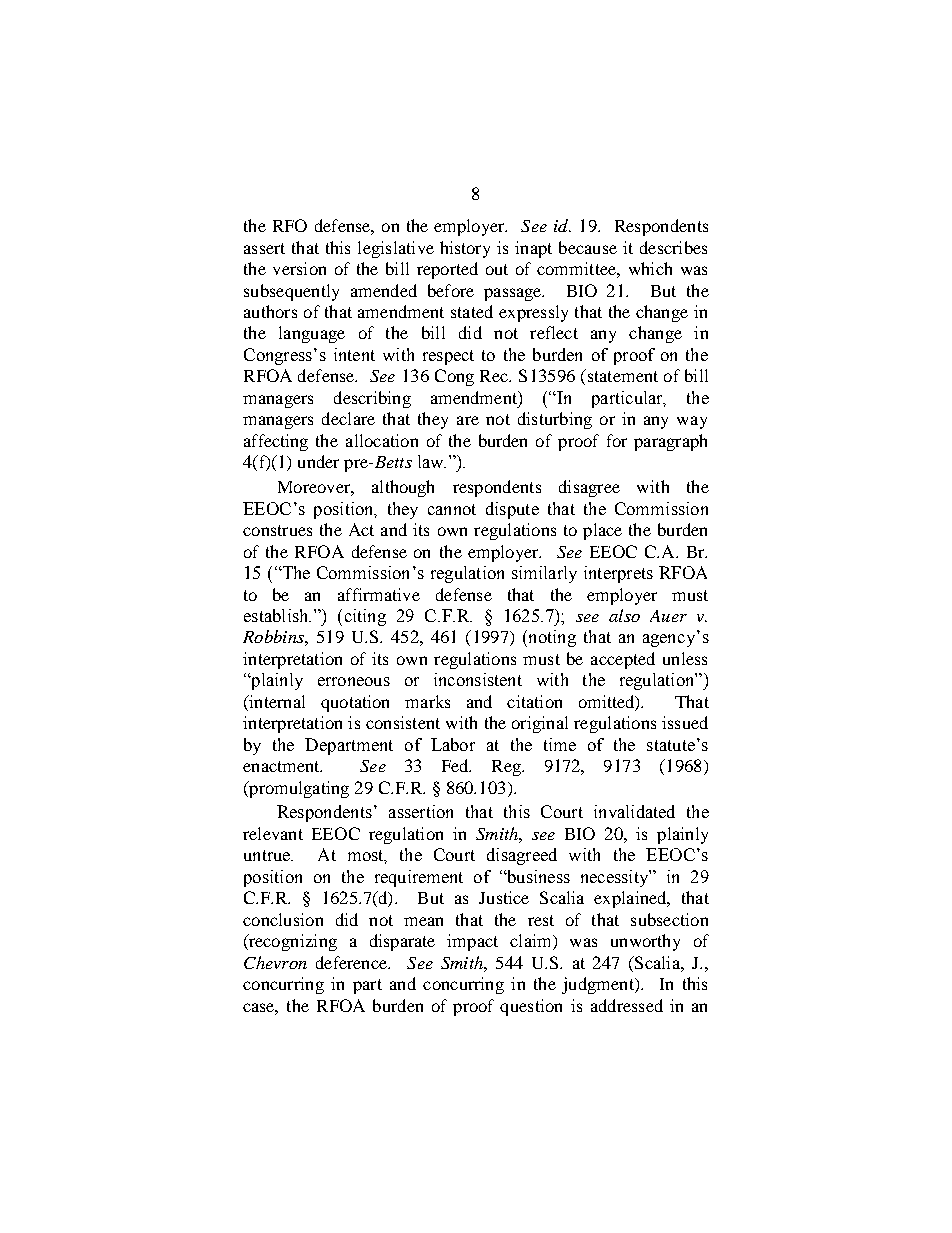 The image size is (952, 1233). I want to click on also, so click(624, 615).
